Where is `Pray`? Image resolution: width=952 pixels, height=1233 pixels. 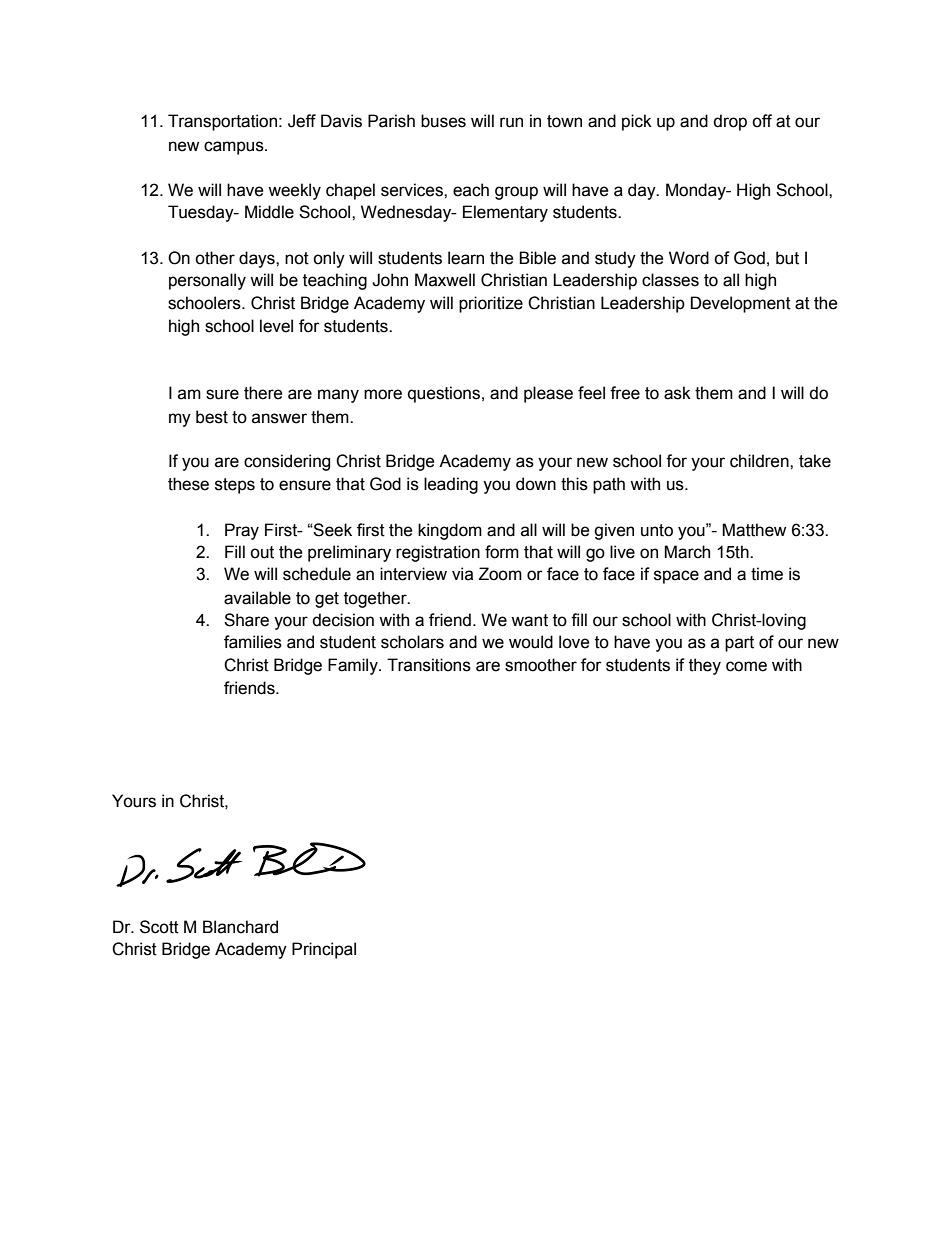
Pray is located at coordinates (242, 531).
